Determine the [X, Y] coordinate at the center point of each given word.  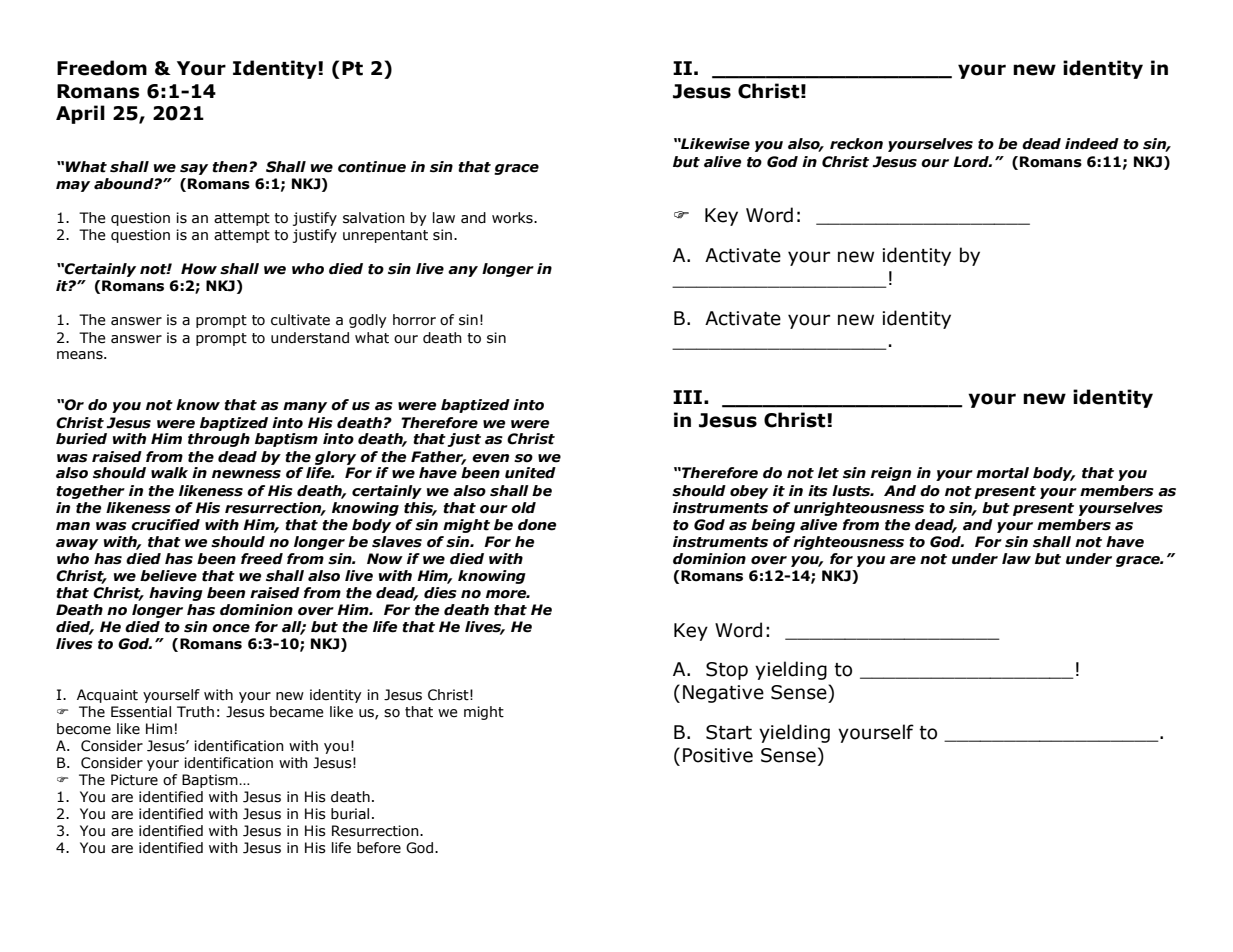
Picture [134, 780]
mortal [1002, 473]
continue [372, 167]
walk [169, 473]
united [530, 473]
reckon [856, 144]
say [194, 169]
